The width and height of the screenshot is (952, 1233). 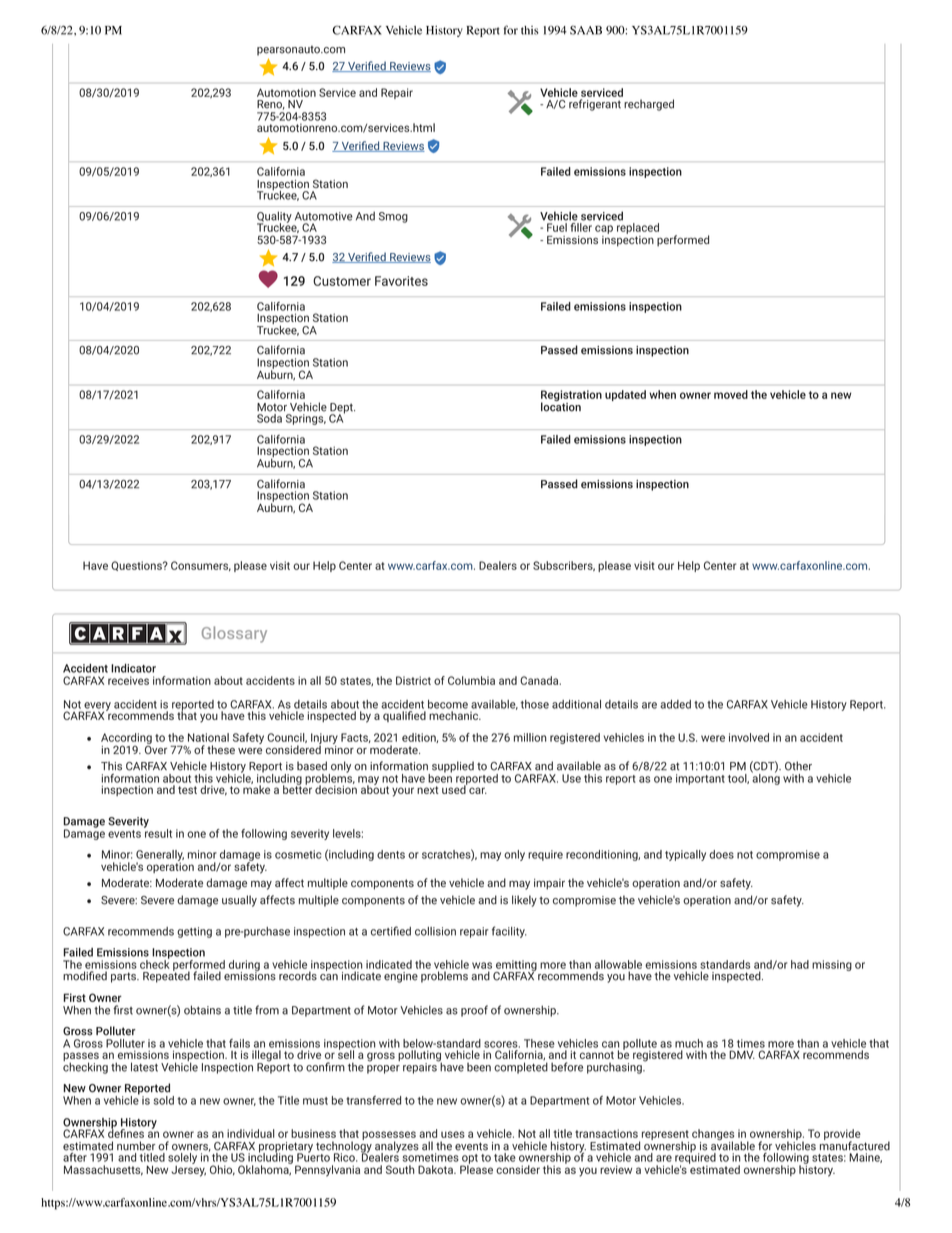 What do you see at coordinates (136, 1146) in the screenshot?
I see `number` at bounding box center [136, 1146].
